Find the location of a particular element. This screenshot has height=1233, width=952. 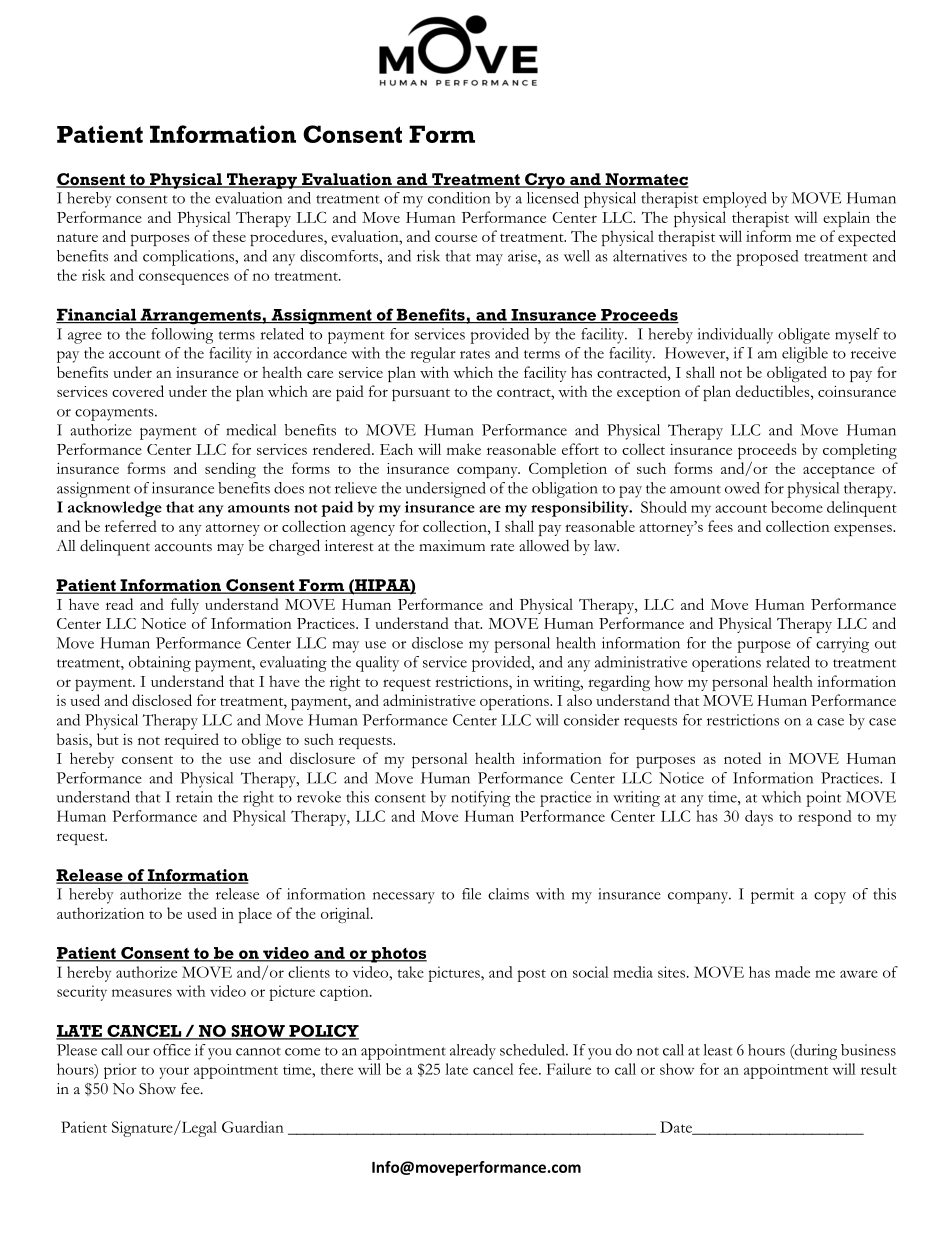

authorization is located at coordinates (100, 913).
